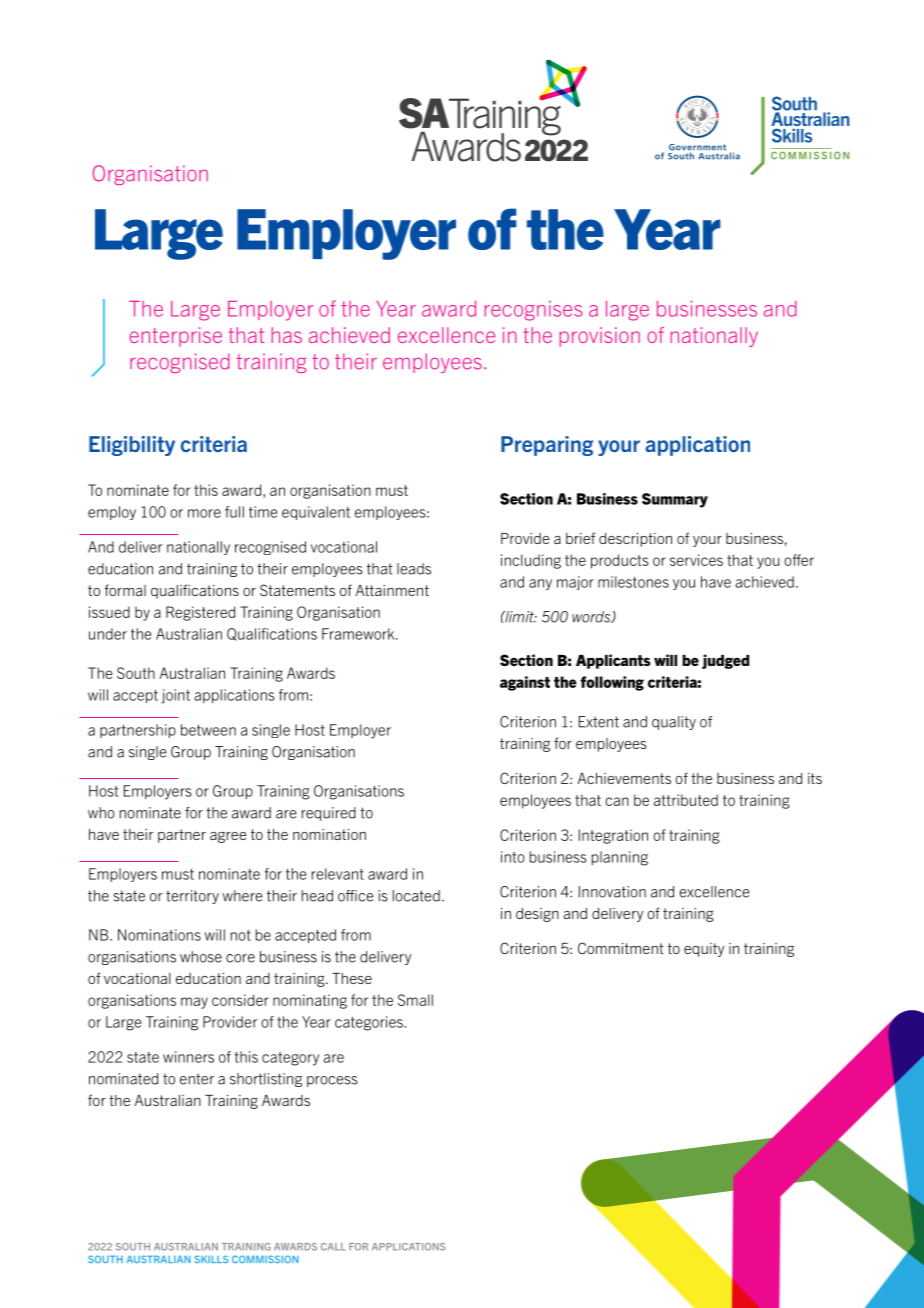 This page has width=924, height=1308. Describe the element at coordinates (525, 683) in the page. I see `against` at that location.
